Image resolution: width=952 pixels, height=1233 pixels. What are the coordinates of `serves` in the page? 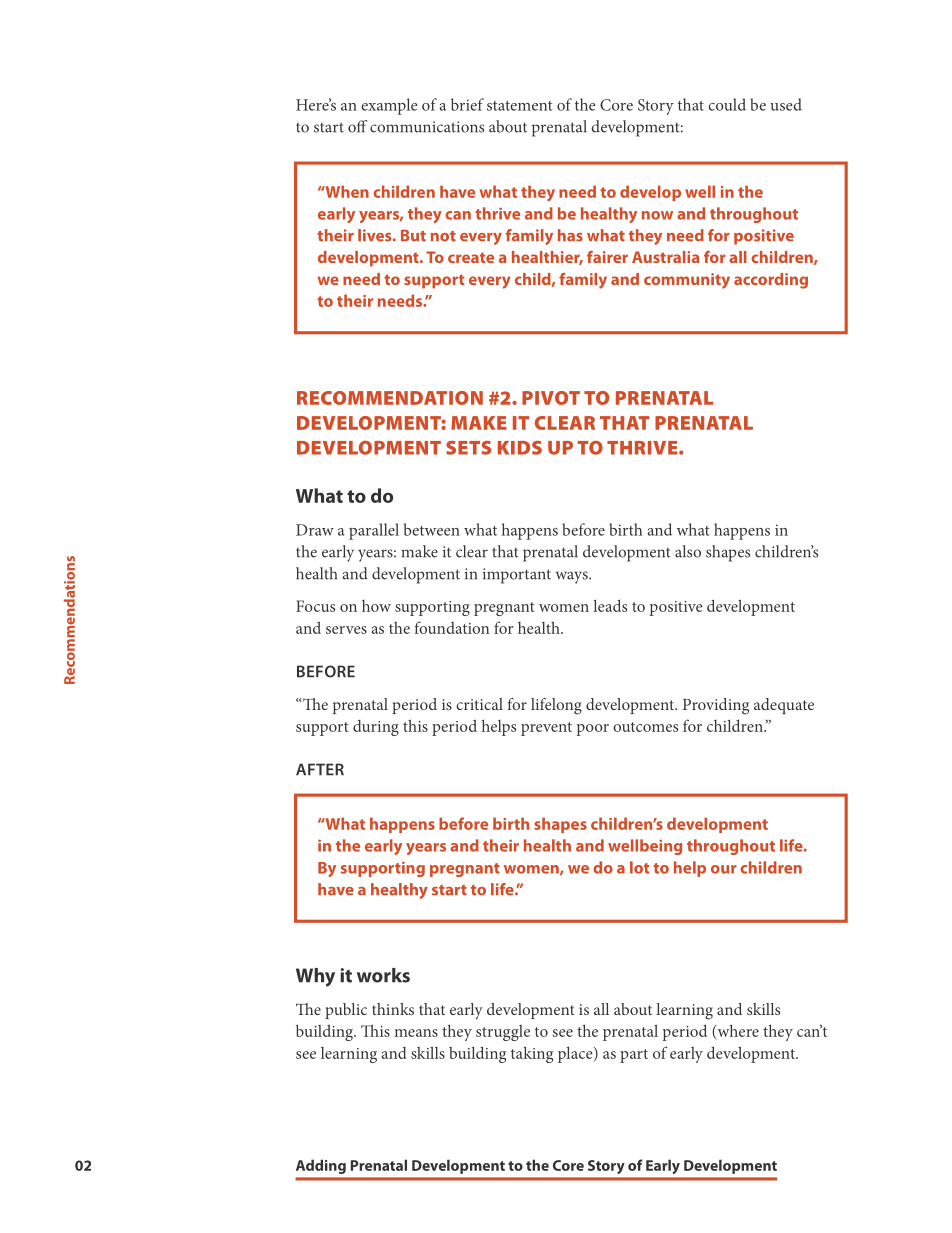 It's located at (346, 630).
